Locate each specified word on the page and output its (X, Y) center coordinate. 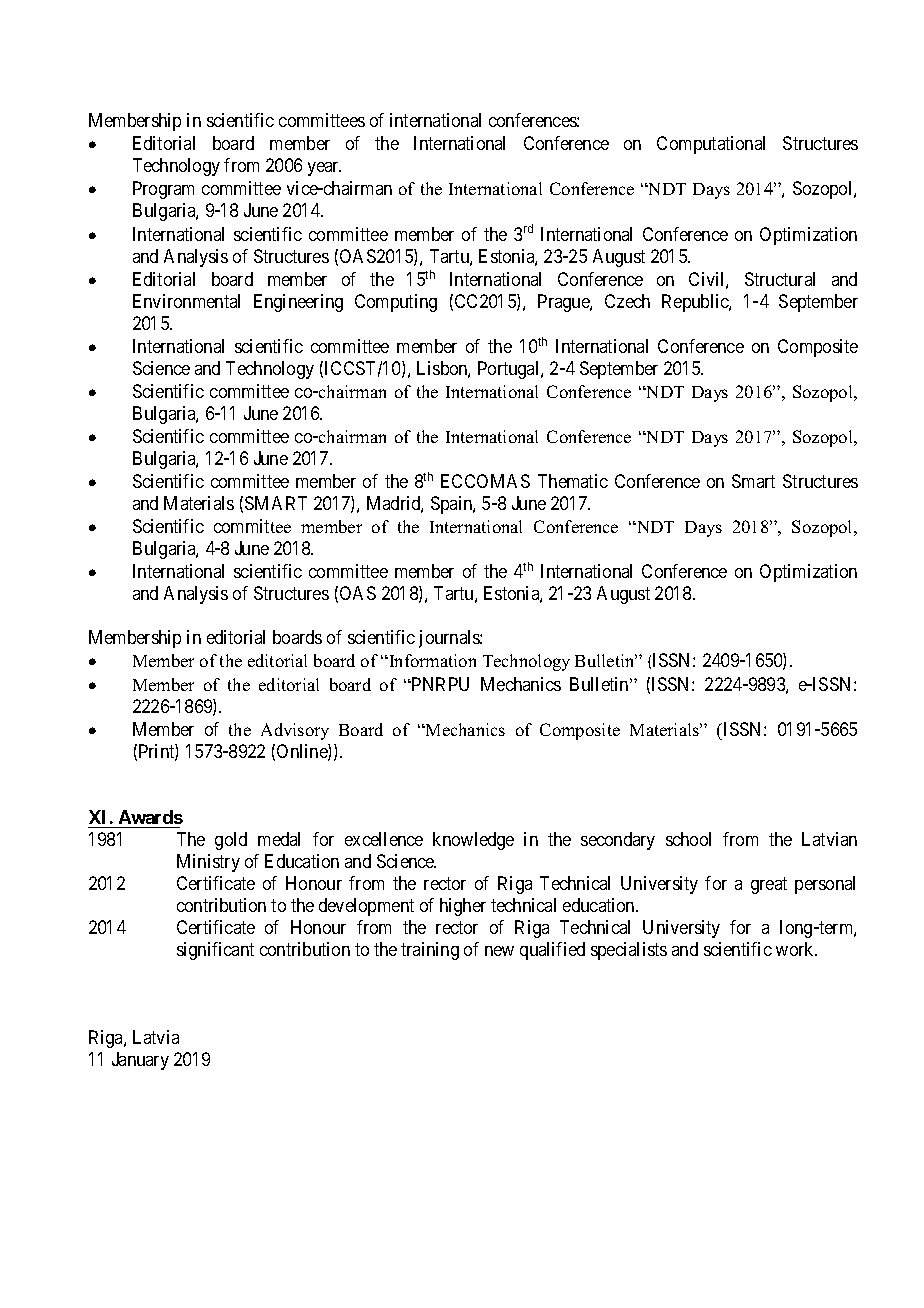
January (140, 1061)
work (796, 949)
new (499, 951)
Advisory (295, 731)
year (324, 169)
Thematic (573, 481)
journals (450, 639)
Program (163, 190)
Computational (711, 145)
